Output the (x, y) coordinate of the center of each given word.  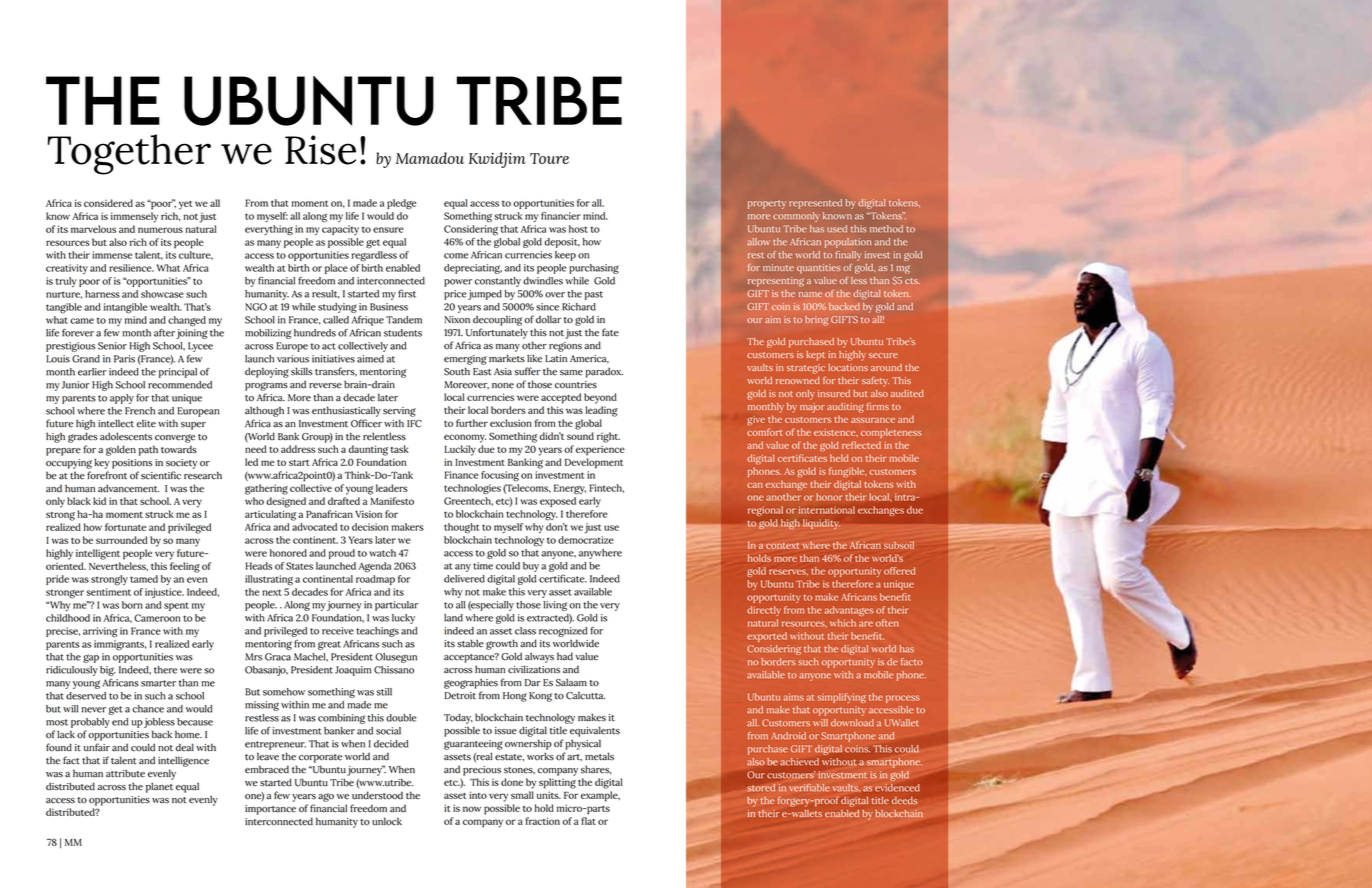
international (827, 510)
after (164, 332)
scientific (161, 475)
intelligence (183, 761)
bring (816, 321)
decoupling (497, 320)
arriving (100, 632)
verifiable (809, 788)
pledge (401, 204)
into (478, 795)
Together (129, 154)
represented (815, 204)
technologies (472, 489)
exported (767, 637)
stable (470, 643)
